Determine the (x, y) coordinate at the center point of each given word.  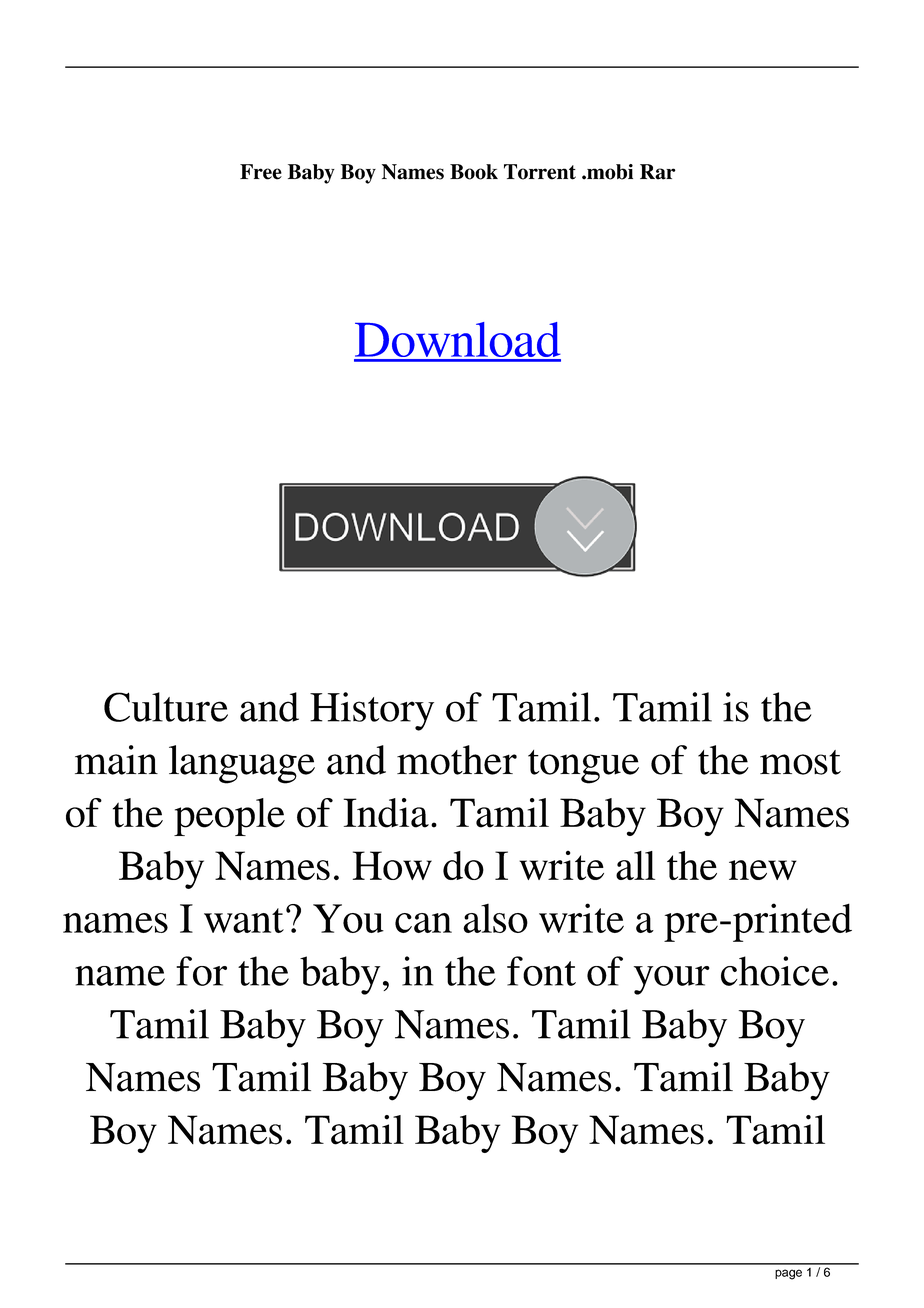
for (201, 971)
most (800, 762)
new (763, 870)
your (672, 980)
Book (474, 172)
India (386, 813)
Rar (658, 172)
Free (261, 172)
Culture (166, 707)
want (244, 920)
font (541, 971)
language (242, 764)
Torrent (540, 172)
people (229, 817)
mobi (609, 172)
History (372, 711)
